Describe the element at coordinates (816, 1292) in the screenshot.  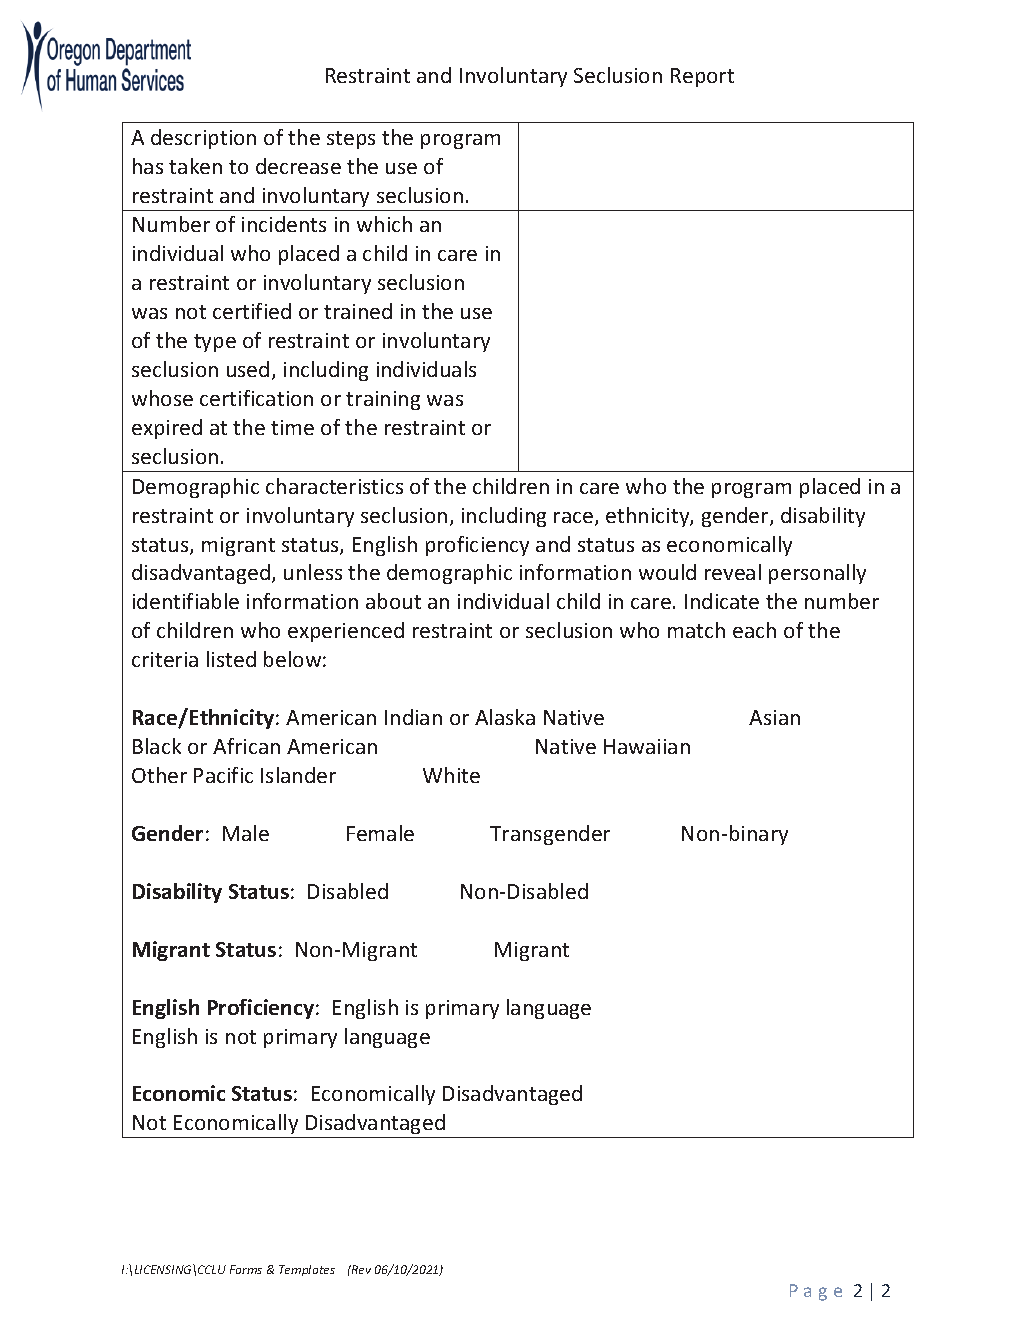
I see `Page` at that location.
